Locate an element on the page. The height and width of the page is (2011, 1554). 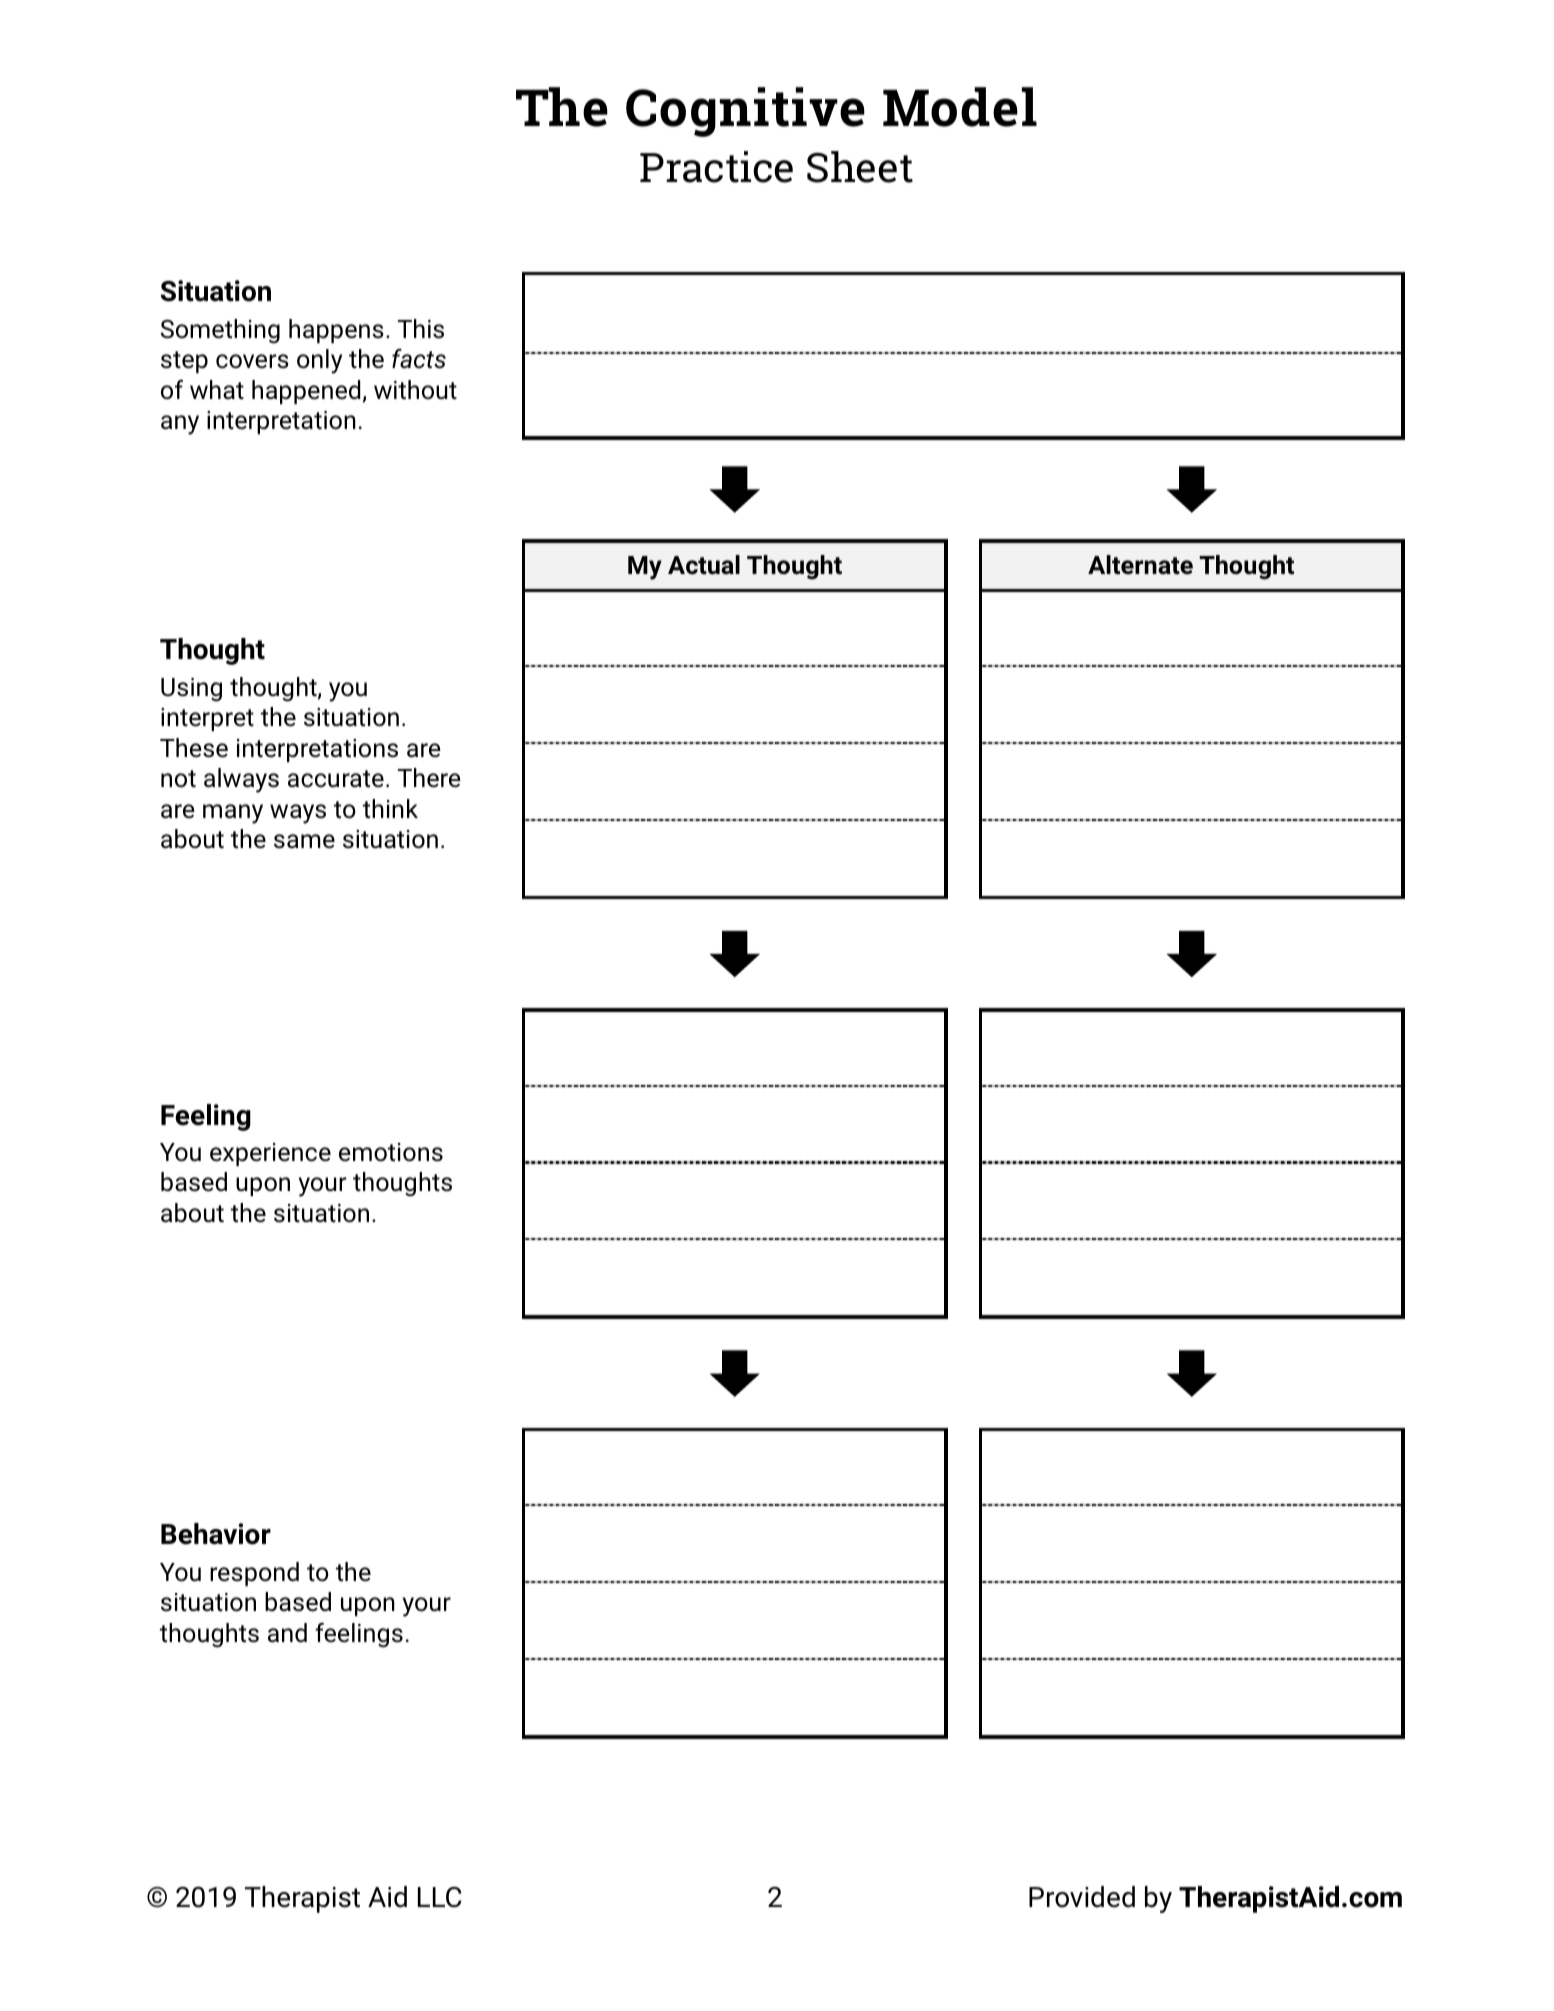
and is located at coordinates (287, 1633).
